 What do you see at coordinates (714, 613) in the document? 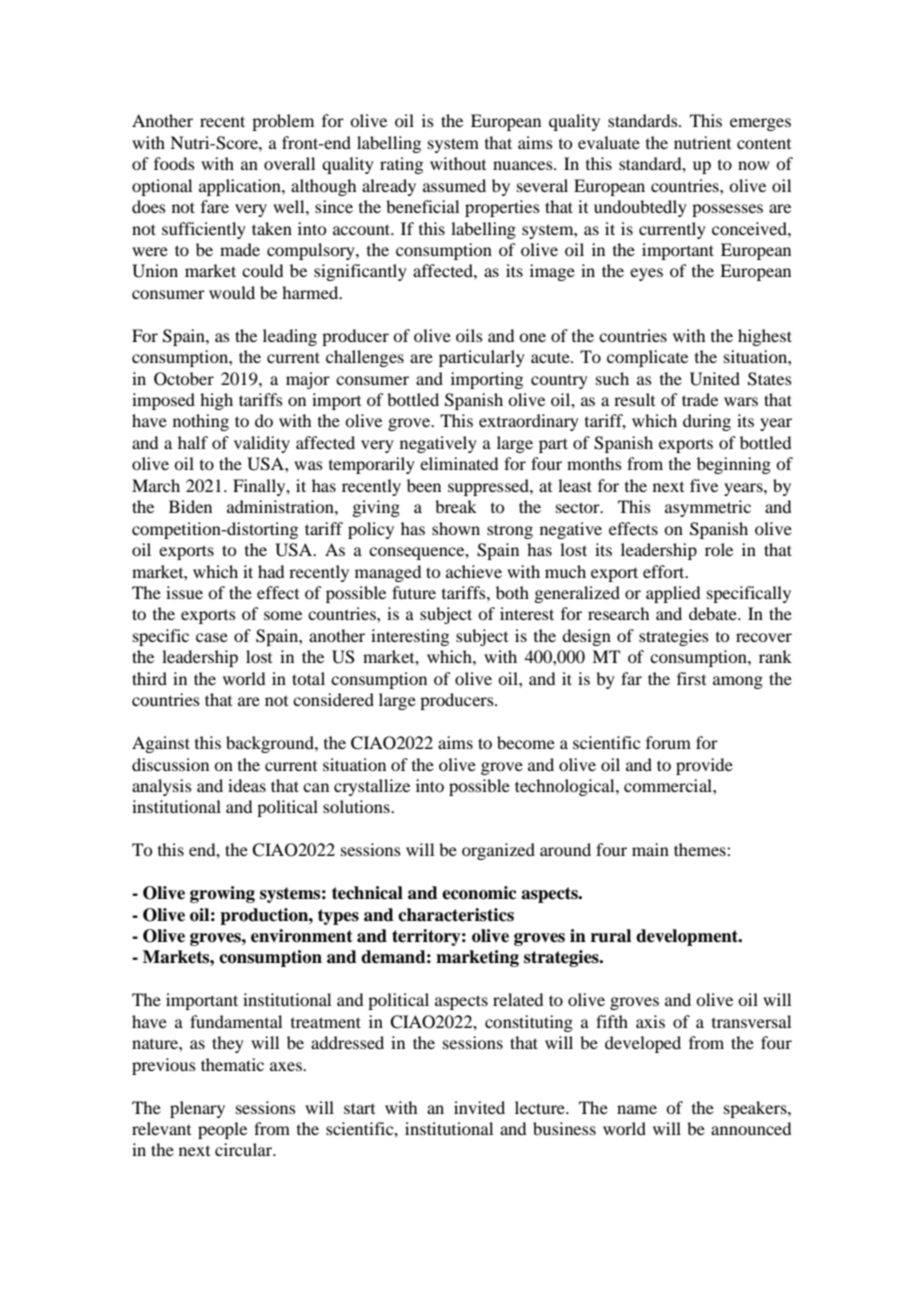
I see `debate` at bounding box center [714, 613].
